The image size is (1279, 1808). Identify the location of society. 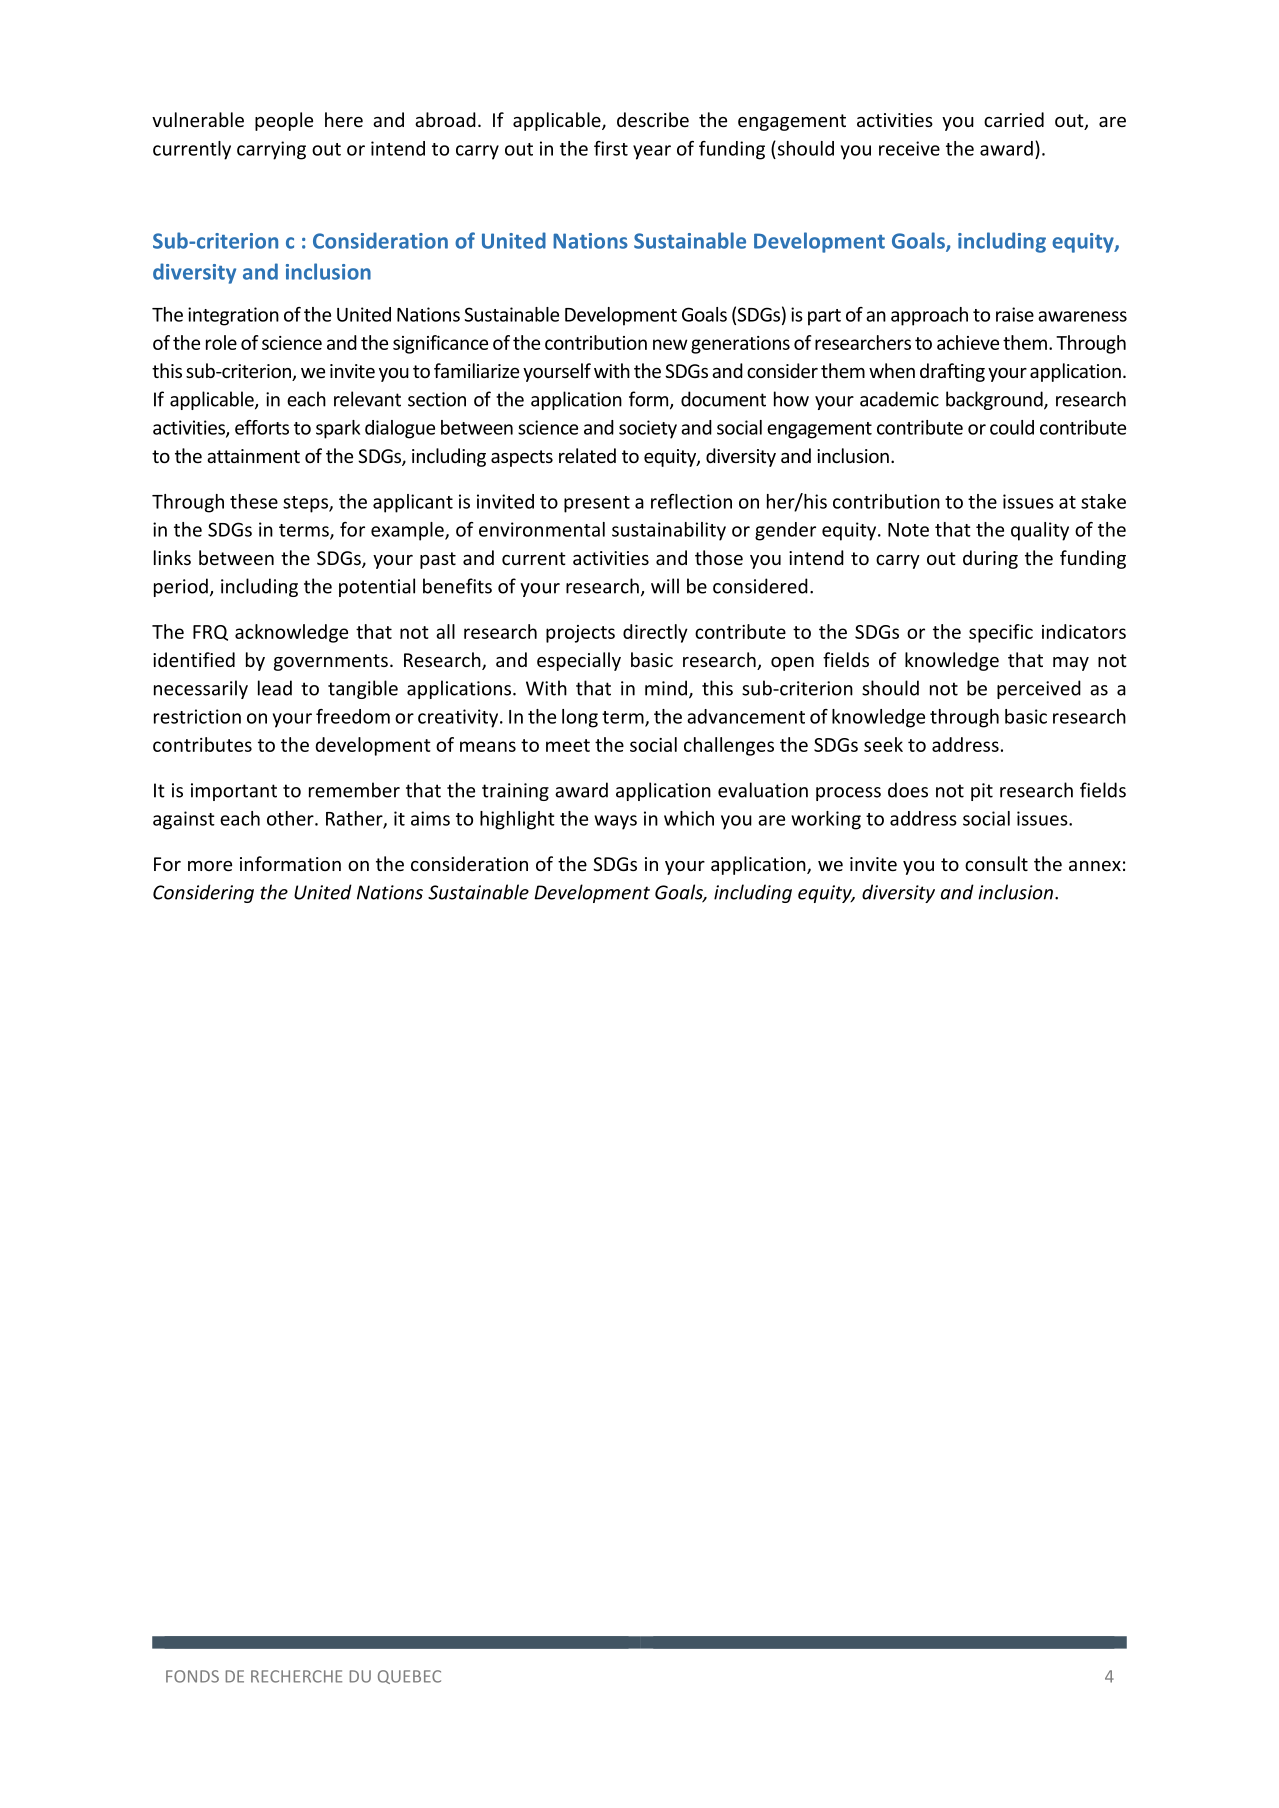
(648, 429).
